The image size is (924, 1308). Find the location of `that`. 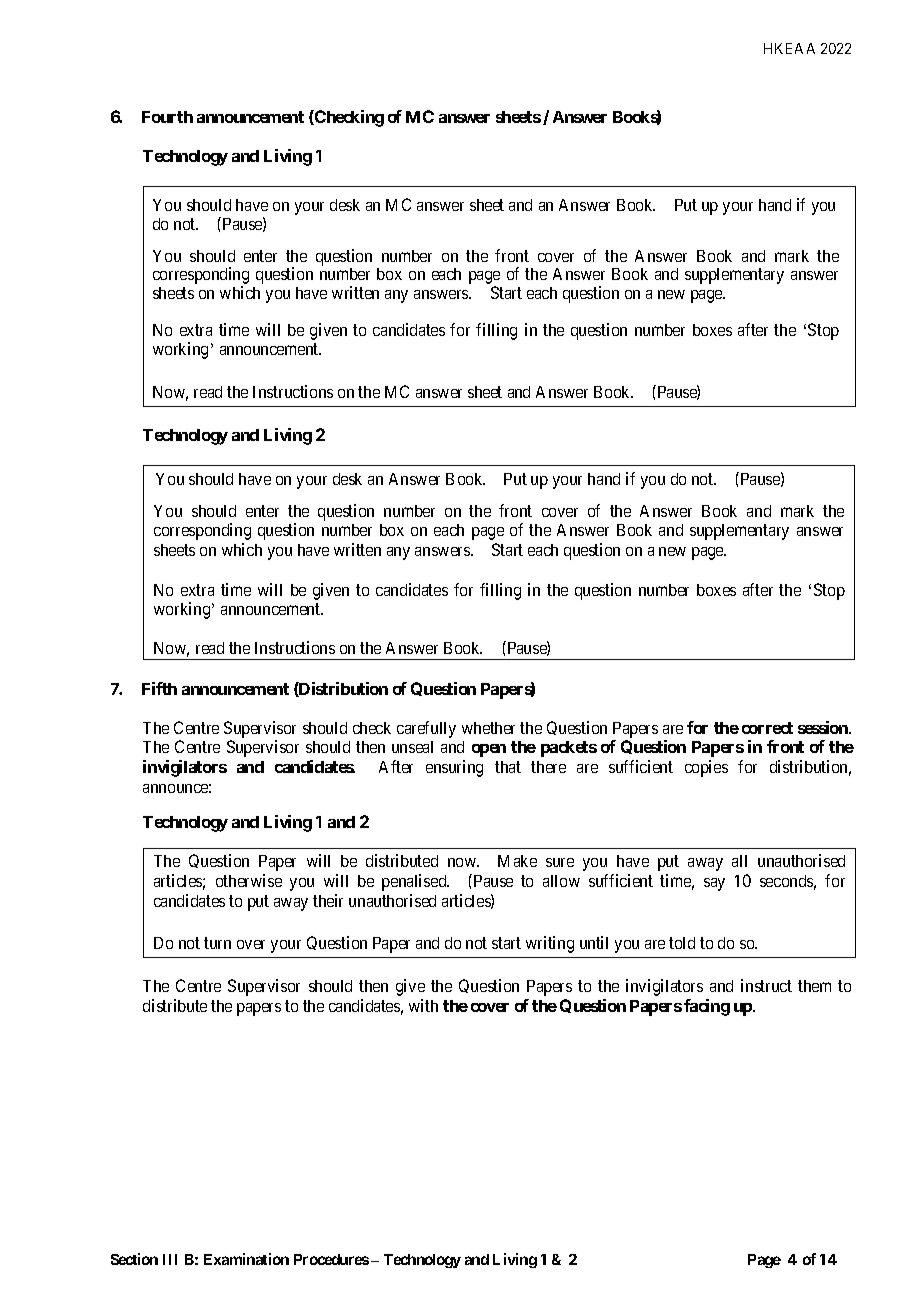

that is located at coordinates (508, 767).
